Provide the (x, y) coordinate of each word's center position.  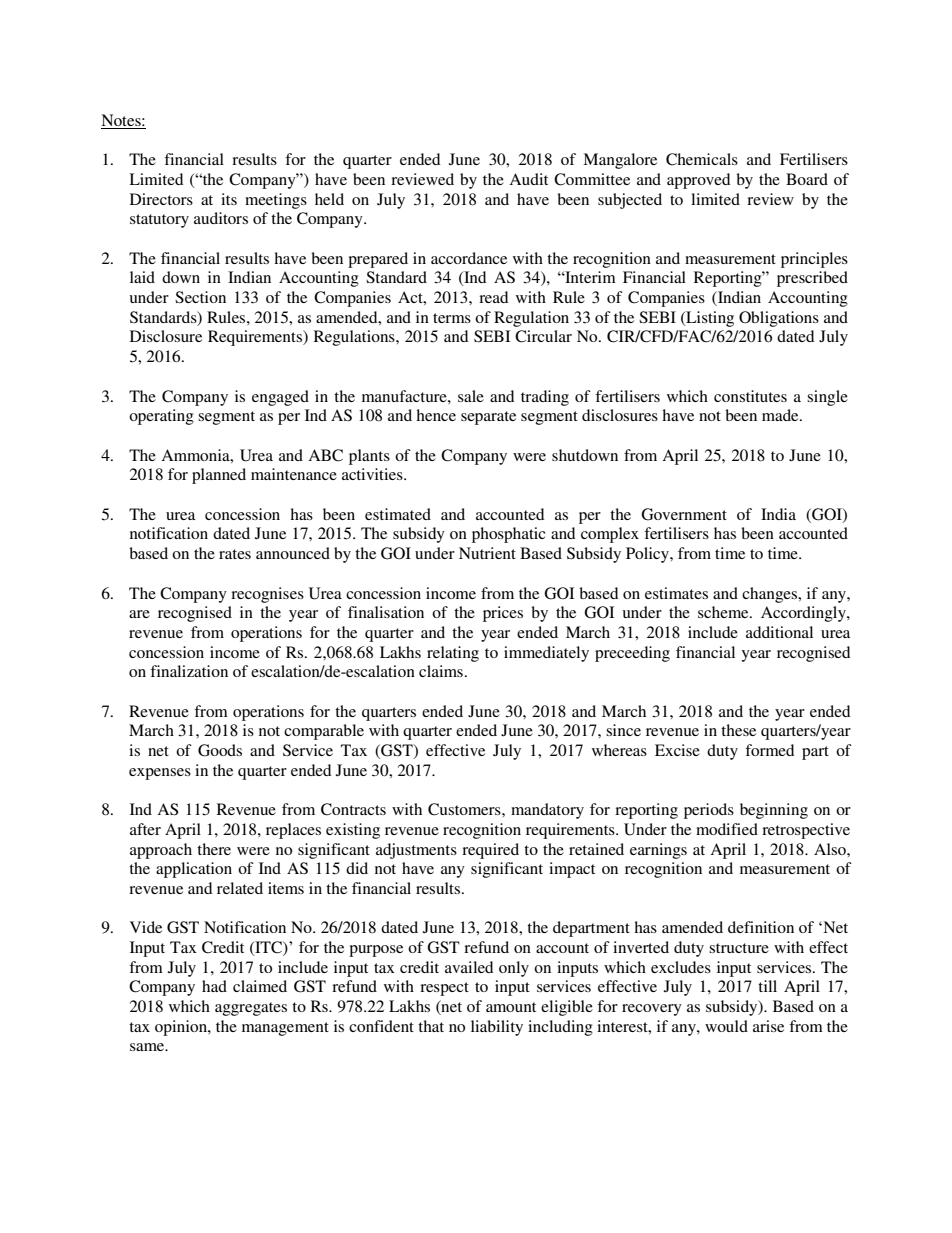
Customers (465, 809)
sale (471, 396)
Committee (592, 179)
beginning (774, 811)
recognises (267, 595)
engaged (280, 398)
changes (771, 595)
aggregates (251, 1009)
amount (511, 1007)
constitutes (750, 396)
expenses (160, 774)
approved (698, 181)
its (229, 199)
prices (503, 614)
